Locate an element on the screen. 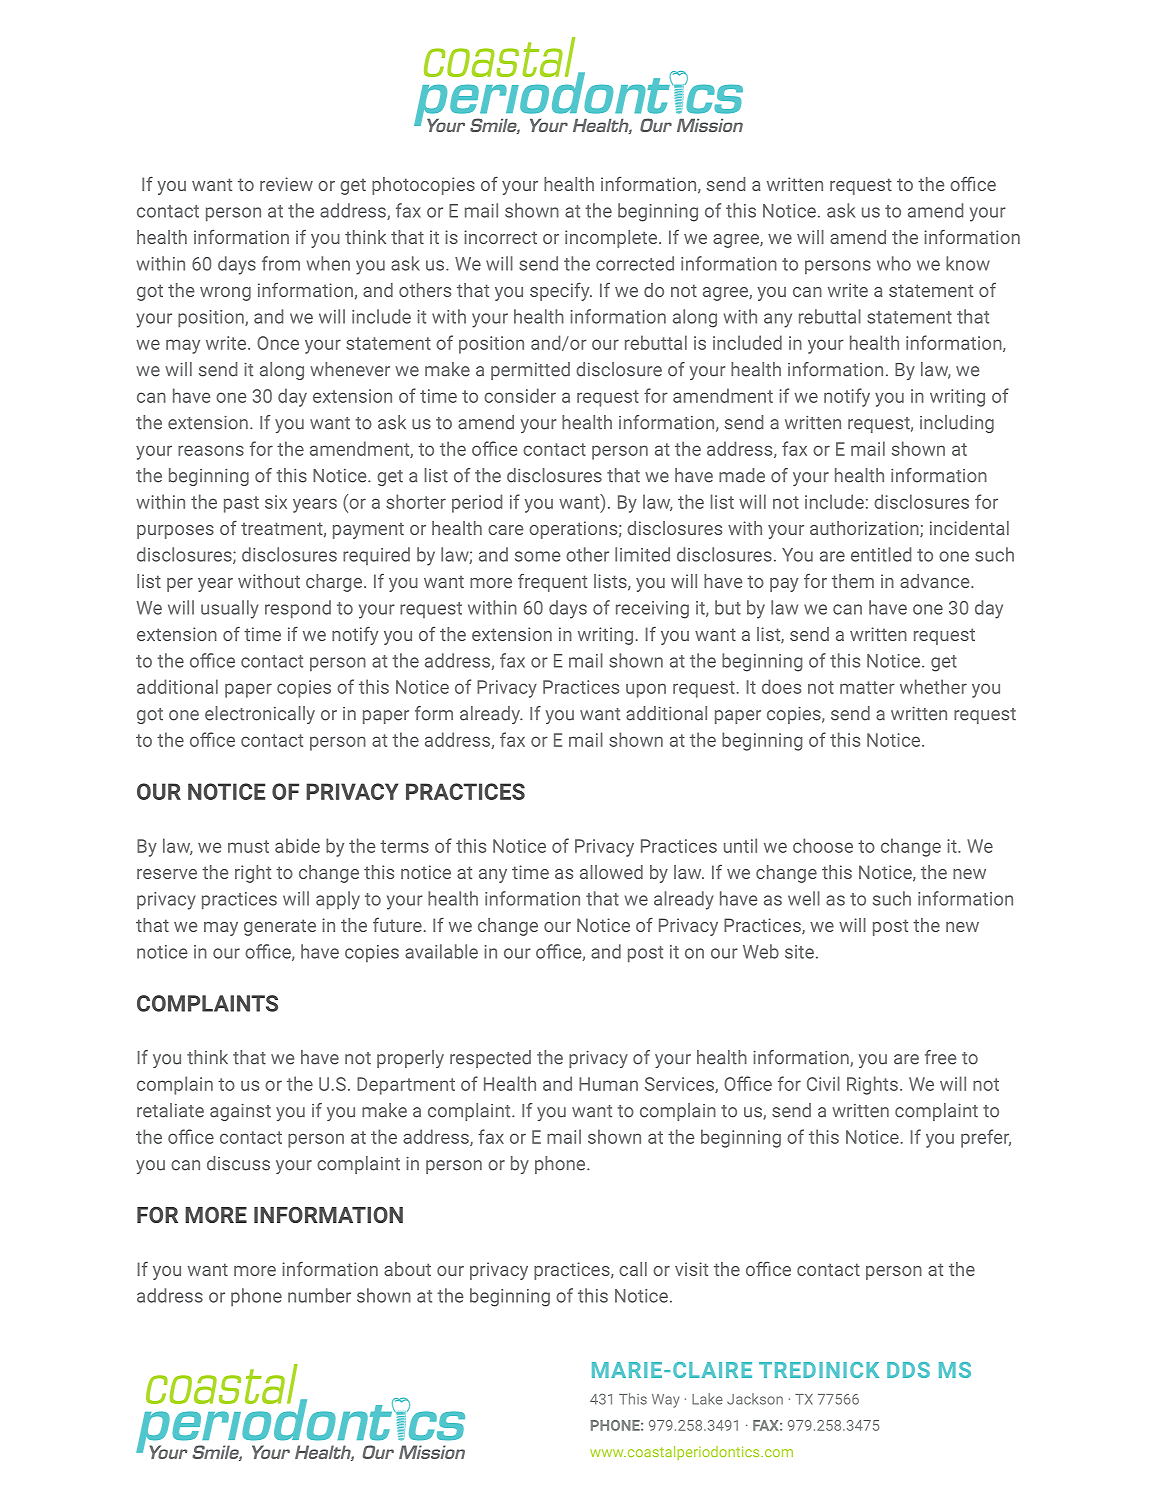 This screenshot has width=1157, height=1497. number is located at coordinates (319, 1295).
